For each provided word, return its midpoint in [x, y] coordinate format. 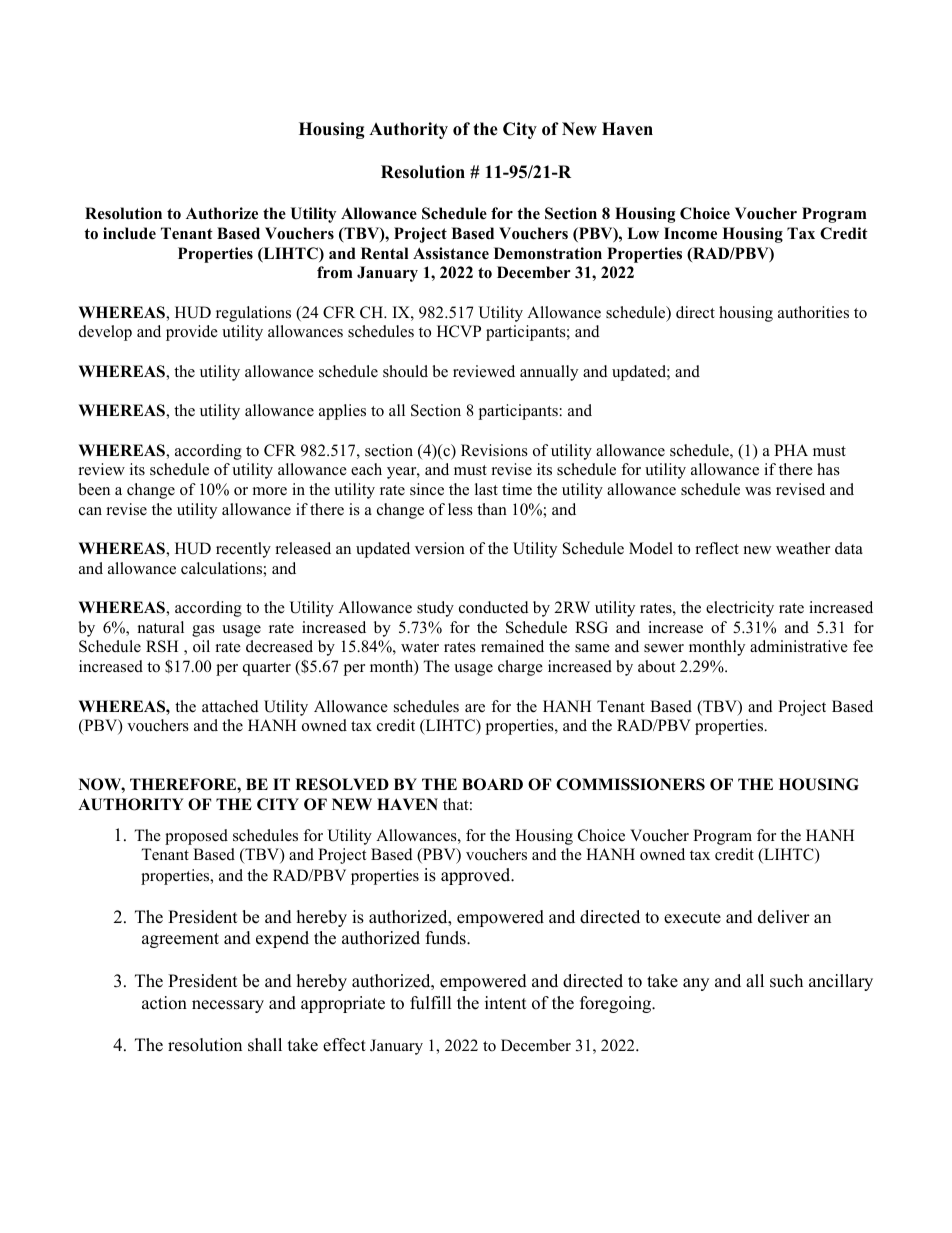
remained [512, 646]
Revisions [494, 450]
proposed [196, 837]
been [94, 489]
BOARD [492, 784]
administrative [799, 646]
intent [506, 1003]
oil [201, 646]
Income [690, 233]
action [164, 1003]
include [129, 233]
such [786, 981]
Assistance [451, 253]
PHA [791, 450]
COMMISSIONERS [630, 784]
